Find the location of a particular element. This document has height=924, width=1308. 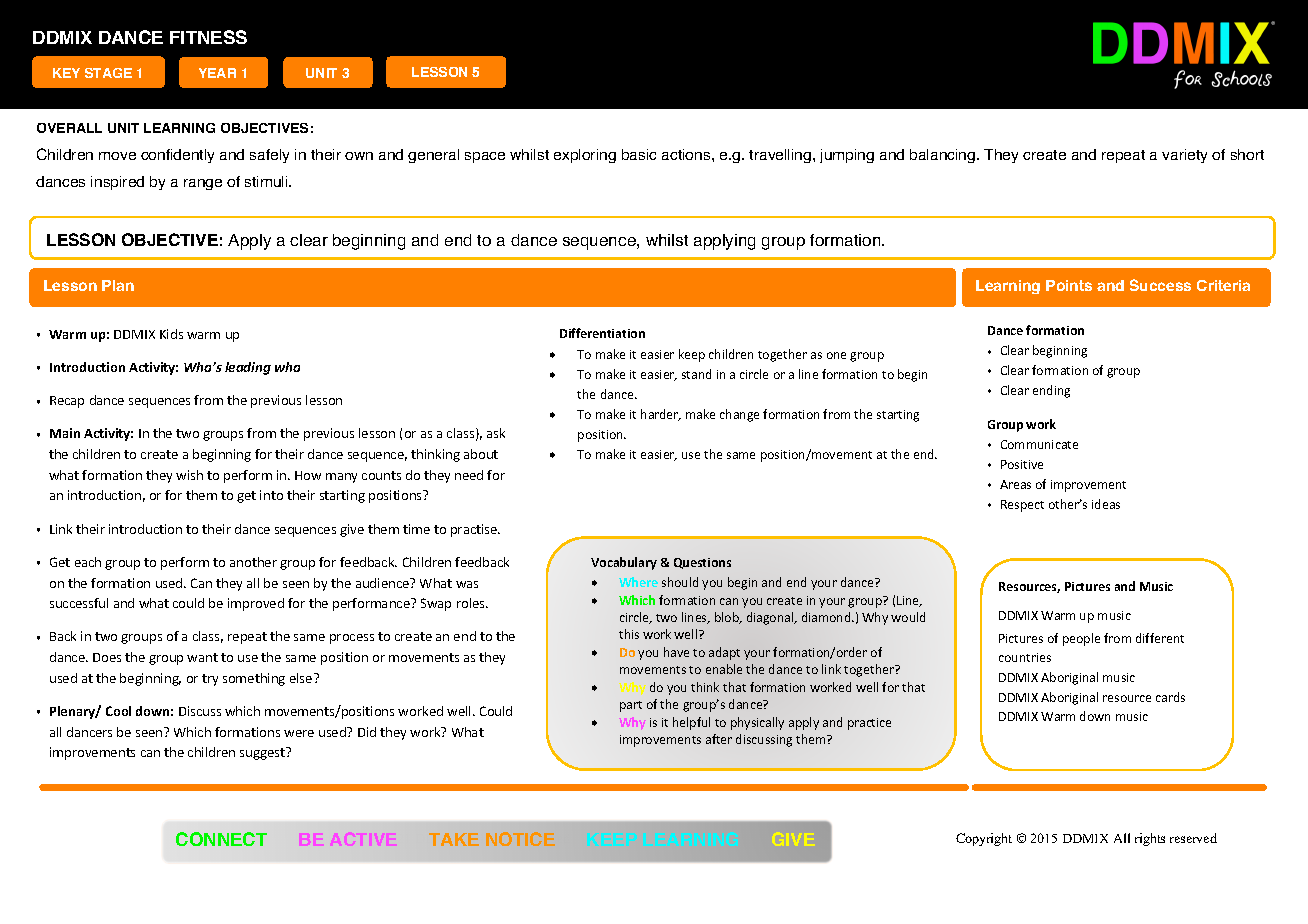

each is located at coordinates (88, 562).
